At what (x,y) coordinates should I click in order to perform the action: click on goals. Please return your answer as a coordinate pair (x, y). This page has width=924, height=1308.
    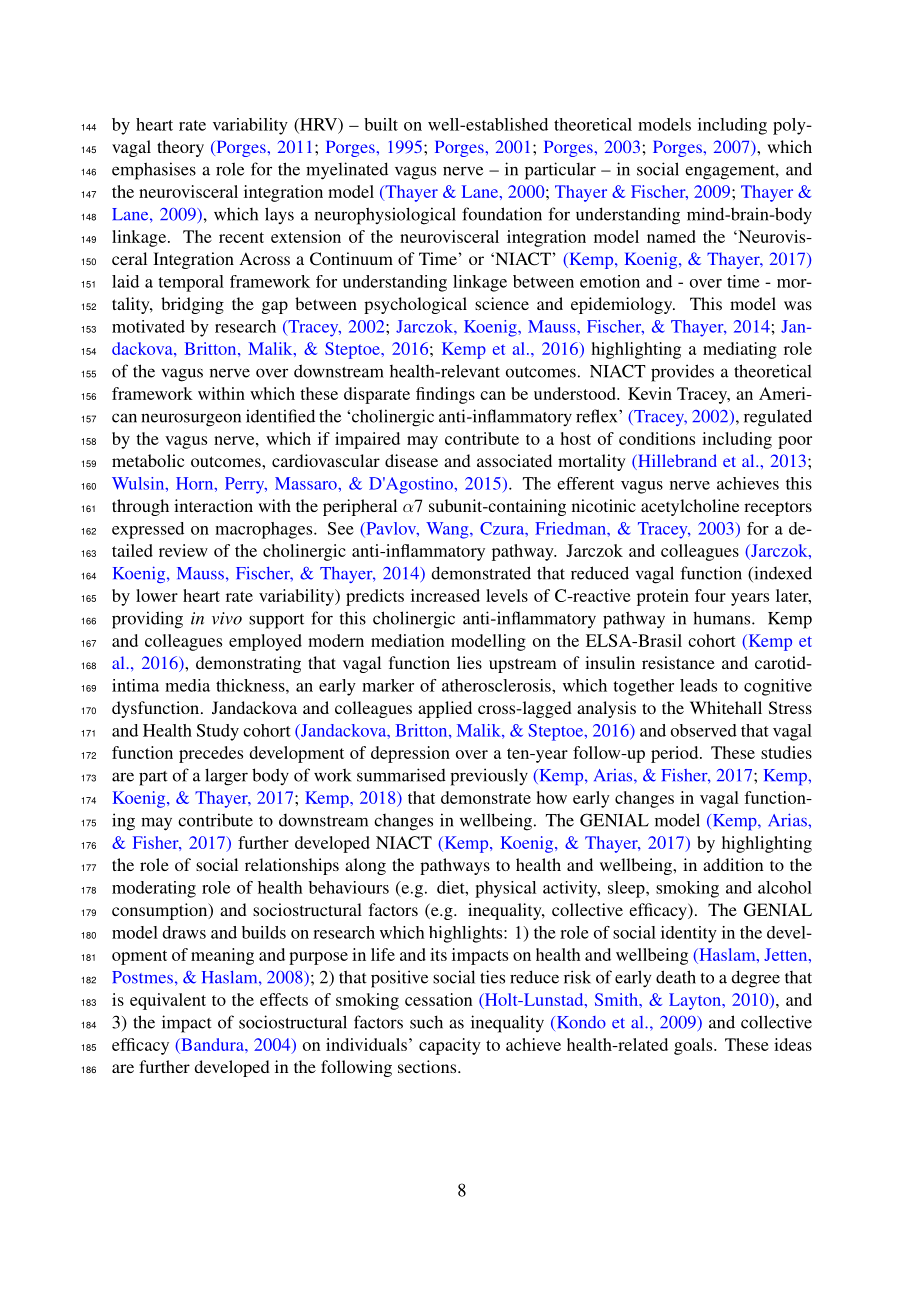
    Looking at the image, I should click on (694, 1046).
